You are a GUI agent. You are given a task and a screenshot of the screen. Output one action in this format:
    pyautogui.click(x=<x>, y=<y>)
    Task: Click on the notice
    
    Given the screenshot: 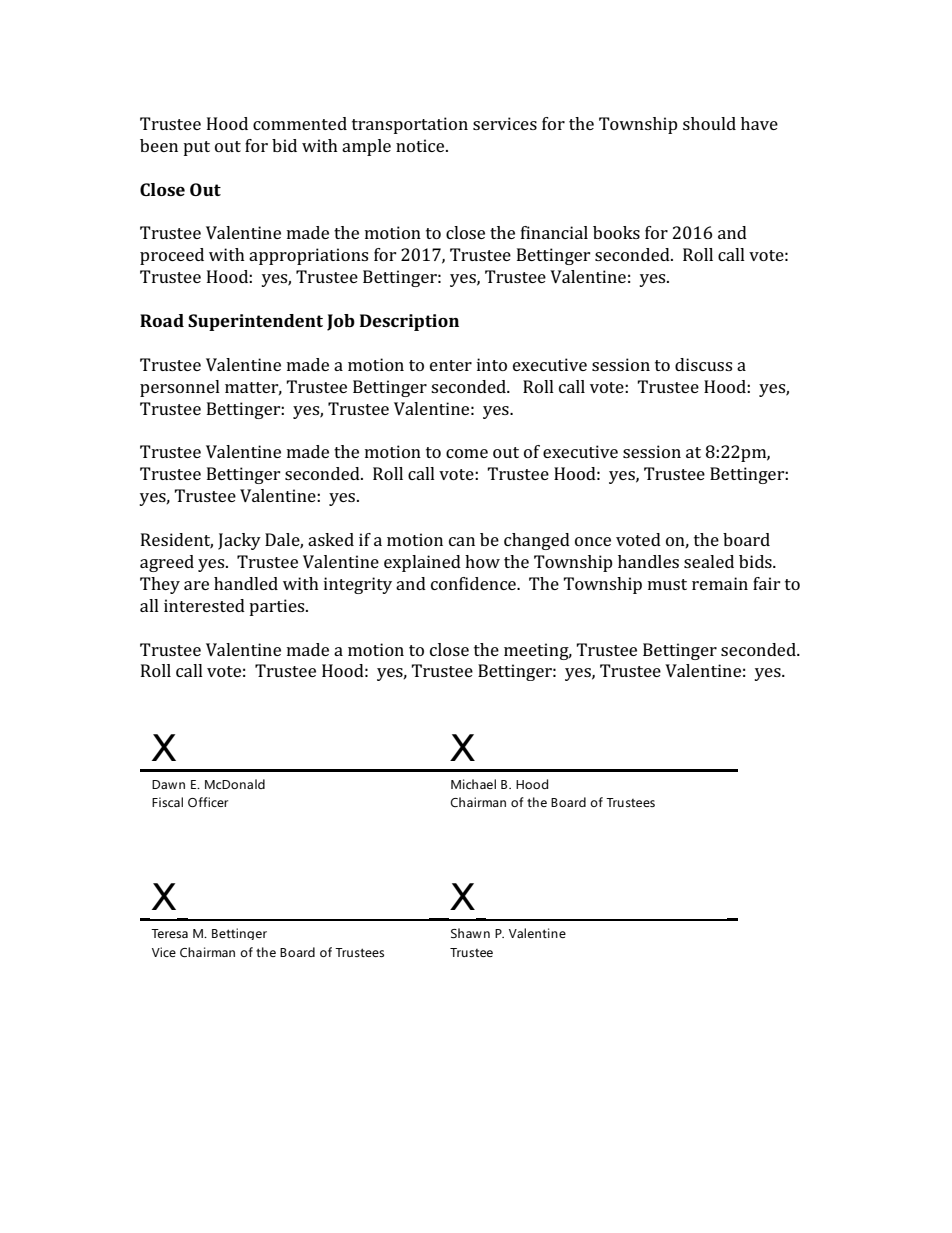 What is the action you would take?
    pyautogui.click(x=421, y=145)
